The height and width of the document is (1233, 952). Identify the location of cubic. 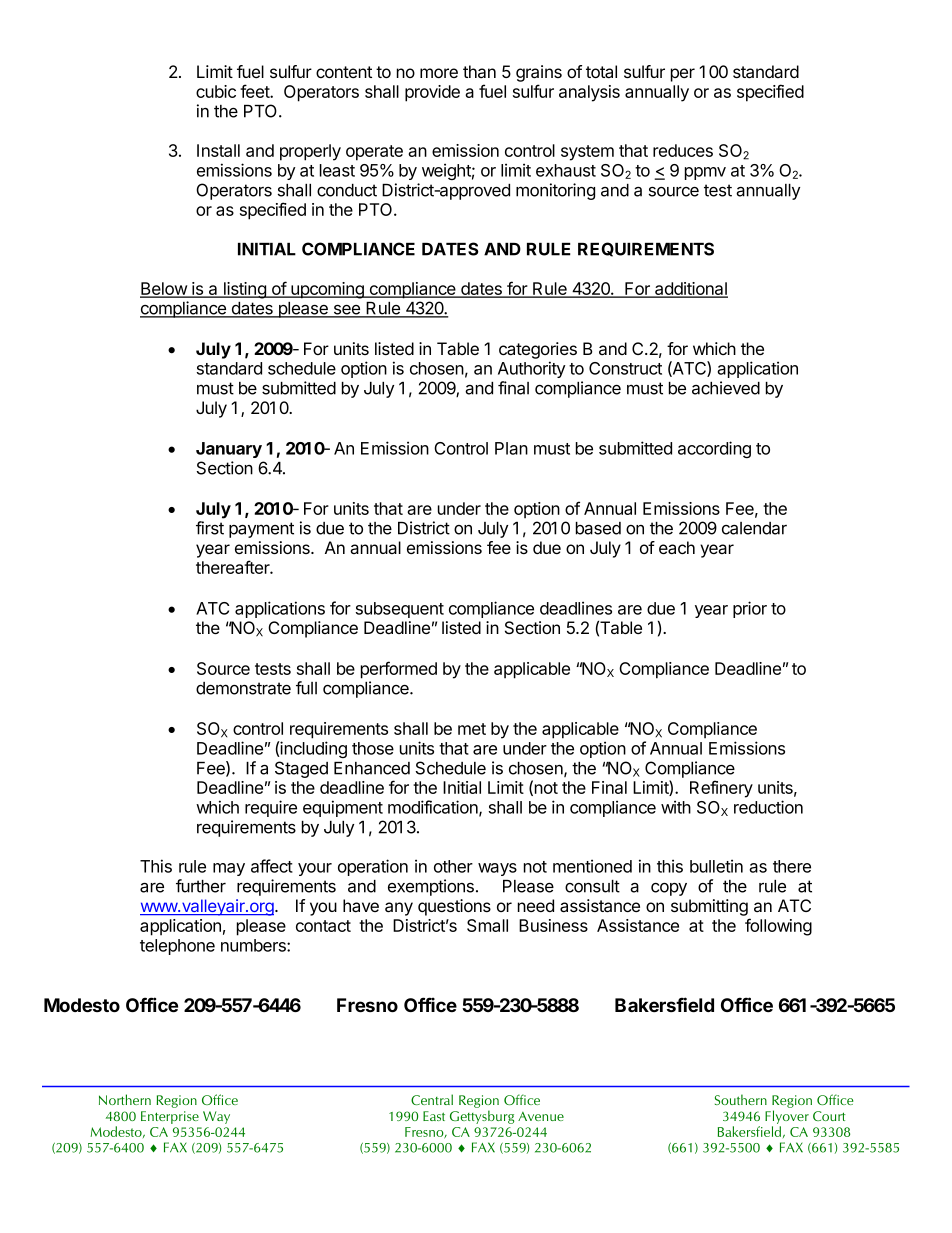
(216, 91).
